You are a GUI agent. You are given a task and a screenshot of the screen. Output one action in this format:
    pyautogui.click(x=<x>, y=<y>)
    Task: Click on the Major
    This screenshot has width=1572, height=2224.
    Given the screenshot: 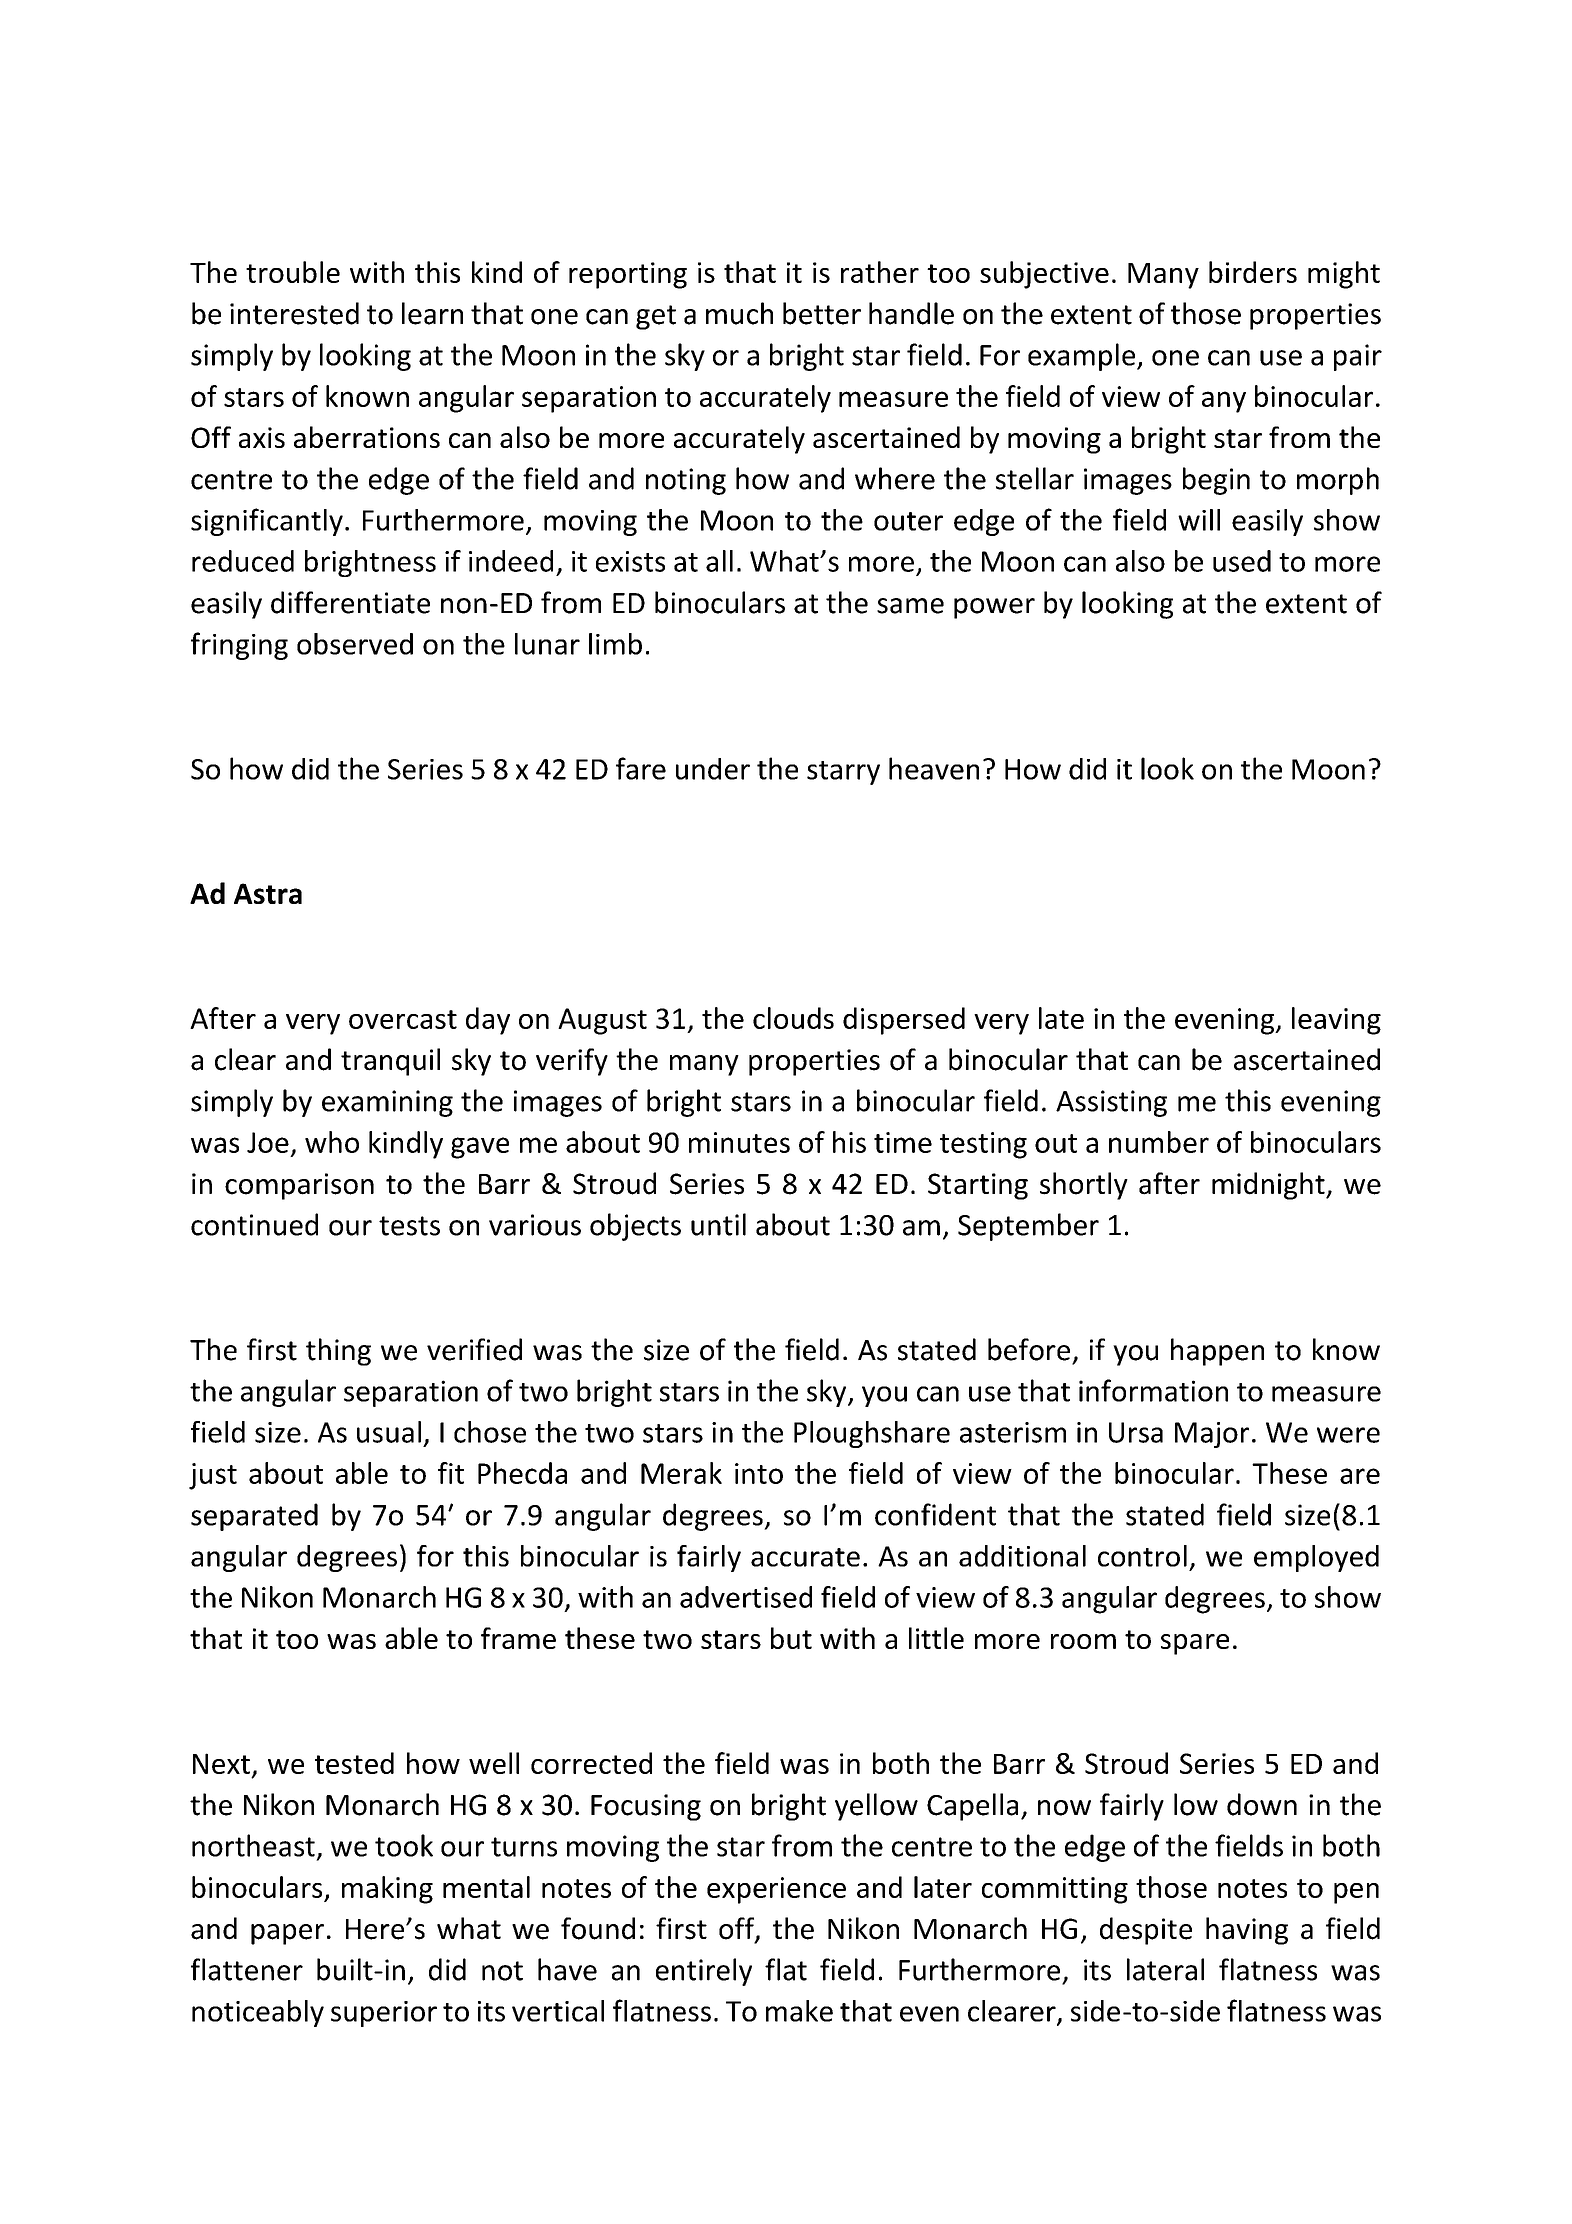 What is the action you would take?
    pyautogui.click(x=1212, y=1435)
